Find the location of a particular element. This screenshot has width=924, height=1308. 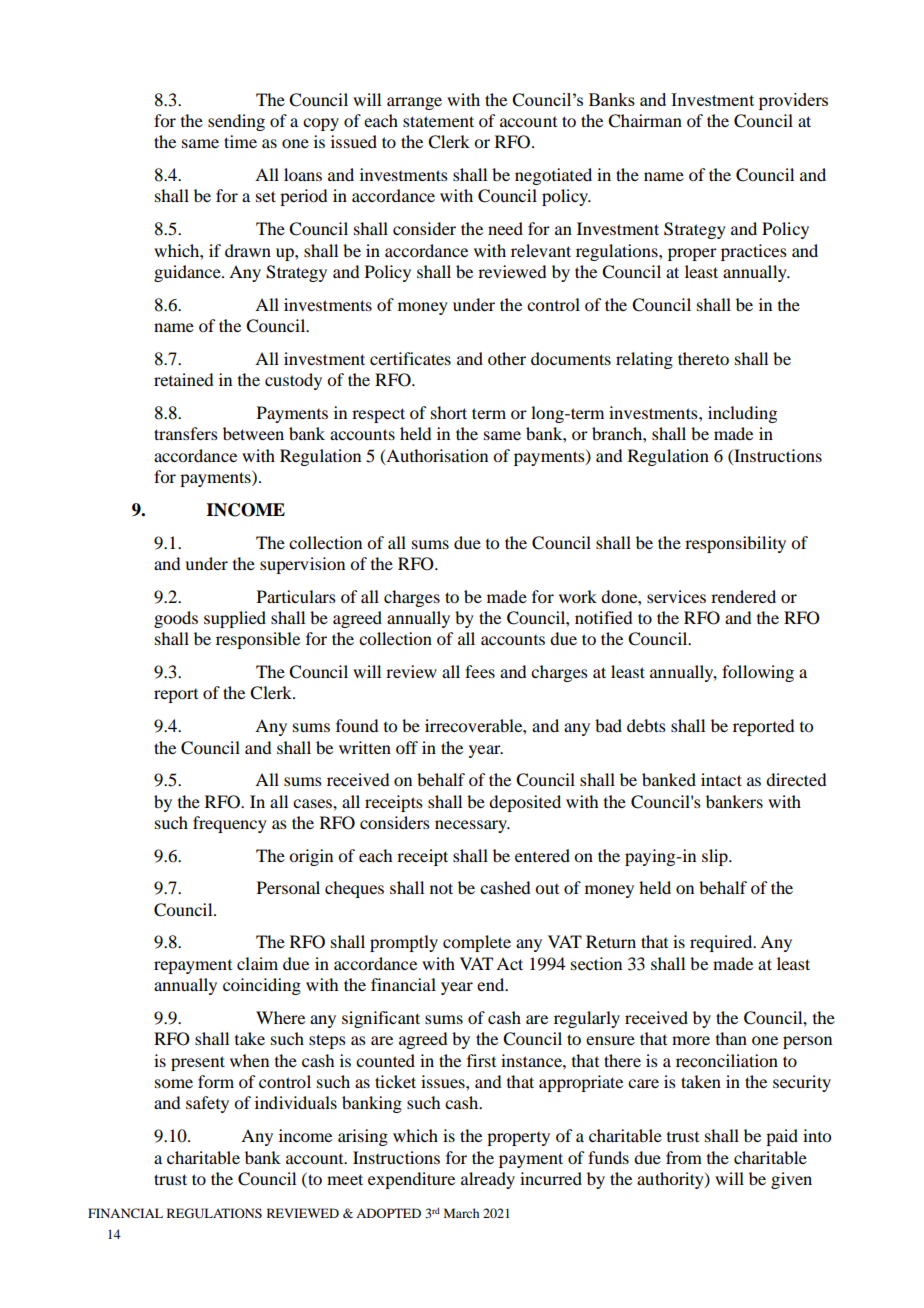

time is located at coordinates (240, 141).
